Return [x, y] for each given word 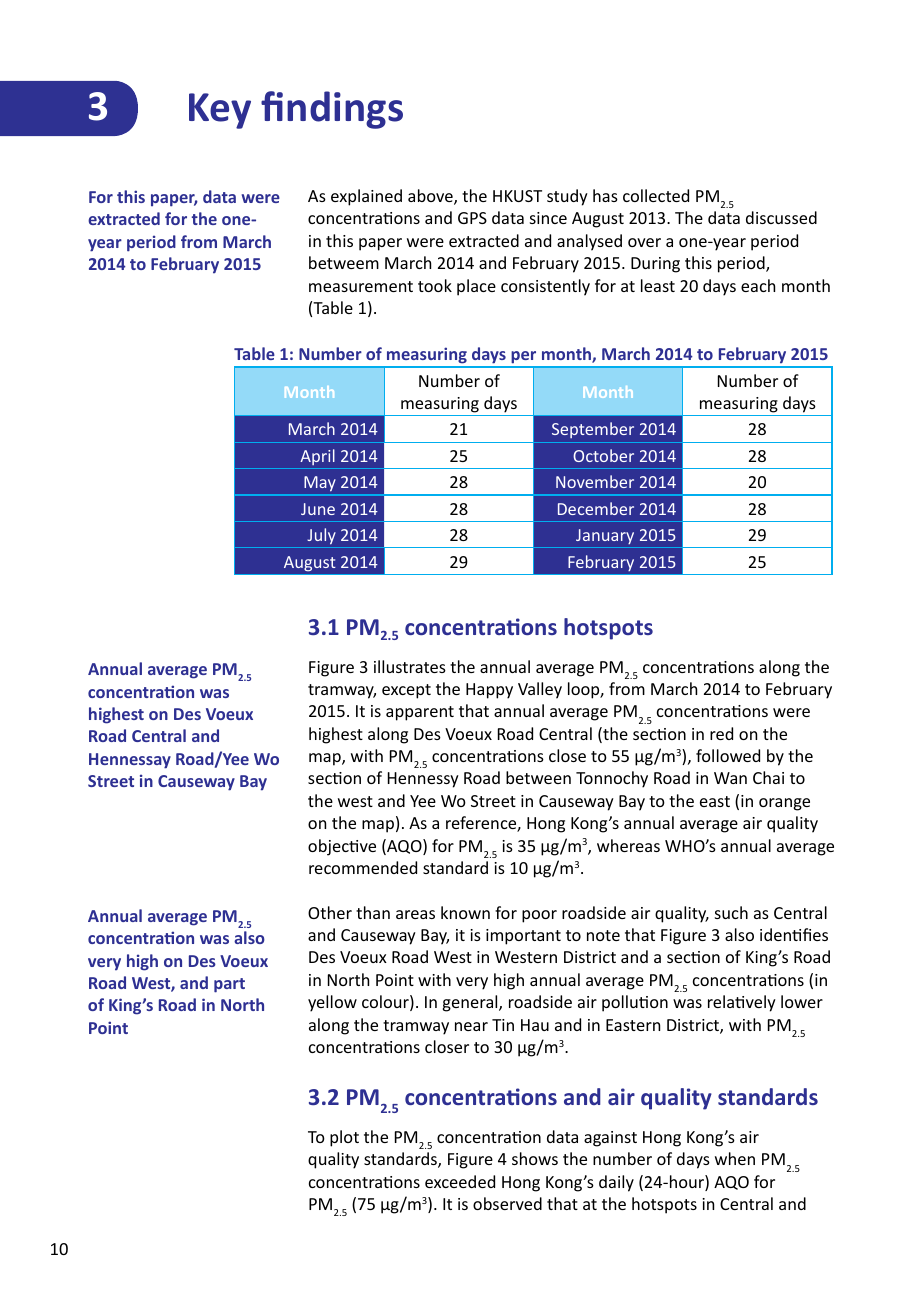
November [595, 481]
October [603, 455]
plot [344, 1138]
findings [332, 110]
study [567, 197]
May [320, 485]
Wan [730, 778]
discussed [781, 217]
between [538, 777]
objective [342, 847]
